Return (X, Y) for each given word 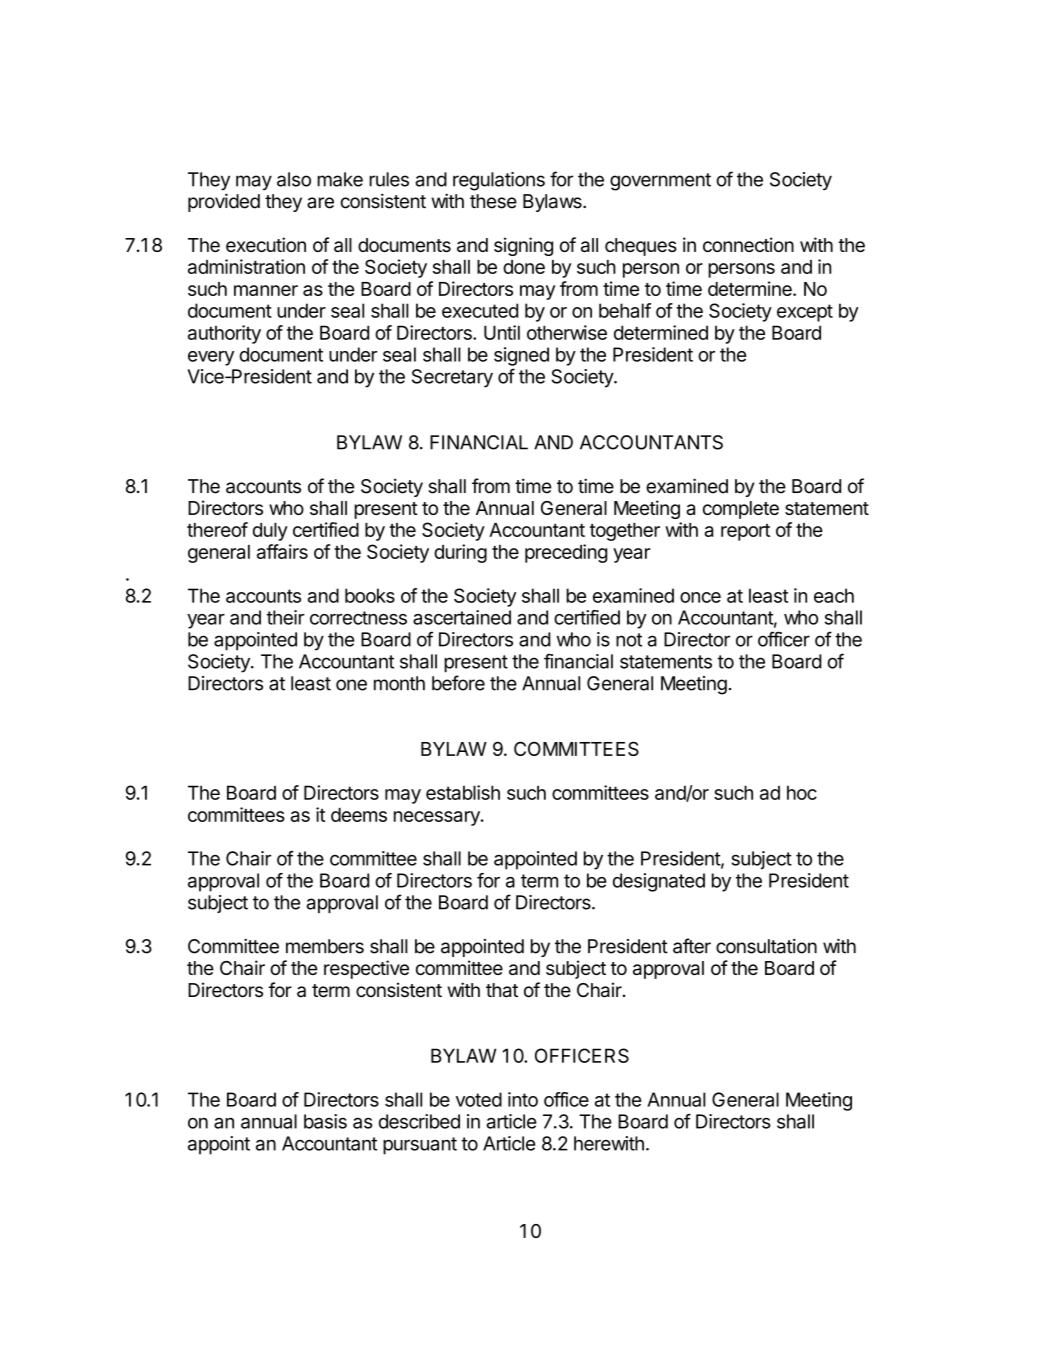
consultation (766, 946)
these (493, 201)
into (523, 1099)
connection (748, 244)
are (320, 203)
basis (325, 1121)
